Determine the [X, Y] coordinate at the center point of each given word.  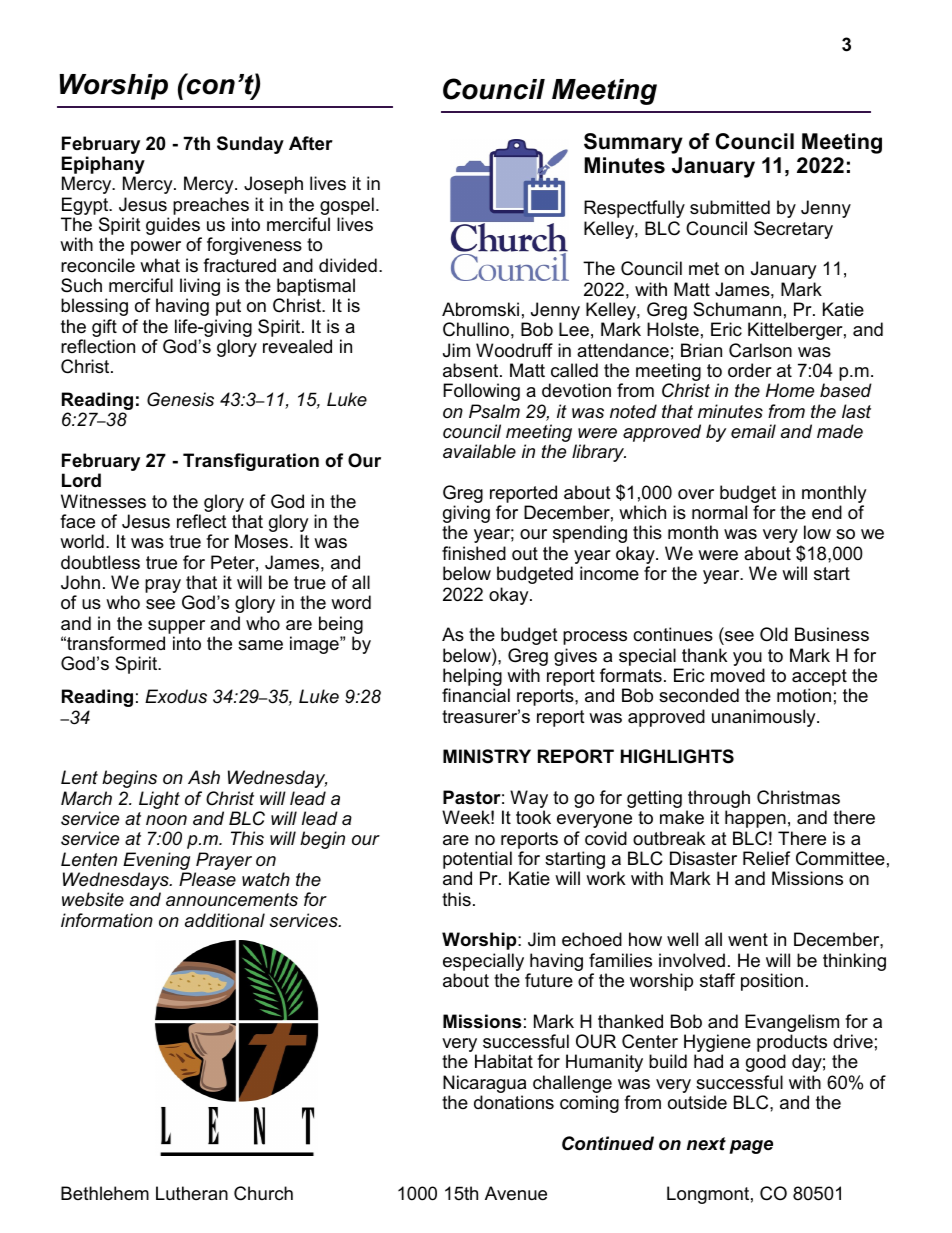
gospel [347, 207]
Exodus [176, 696]
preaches [211, 206]
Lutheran [192, 1193]
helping [472, 678]
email [753, 431]
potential [477, 861]
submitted [730, 207]
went [748, 940]
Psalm [494, 411]
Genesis [180, 399]
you [747, 659]
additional [225, 920]
